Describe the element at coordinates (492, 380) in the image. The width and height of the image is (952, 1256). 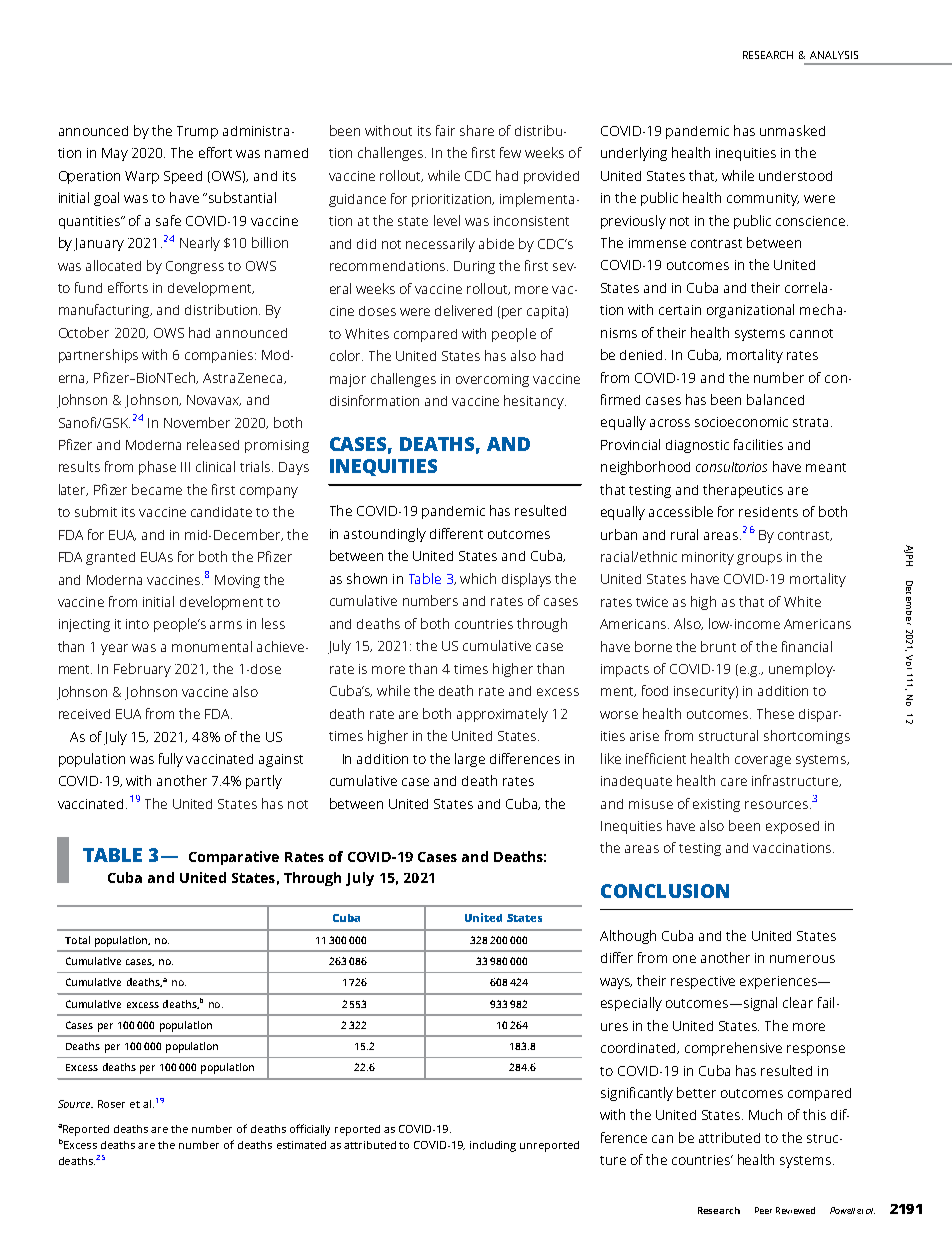
I see `overcoming` at that location.
